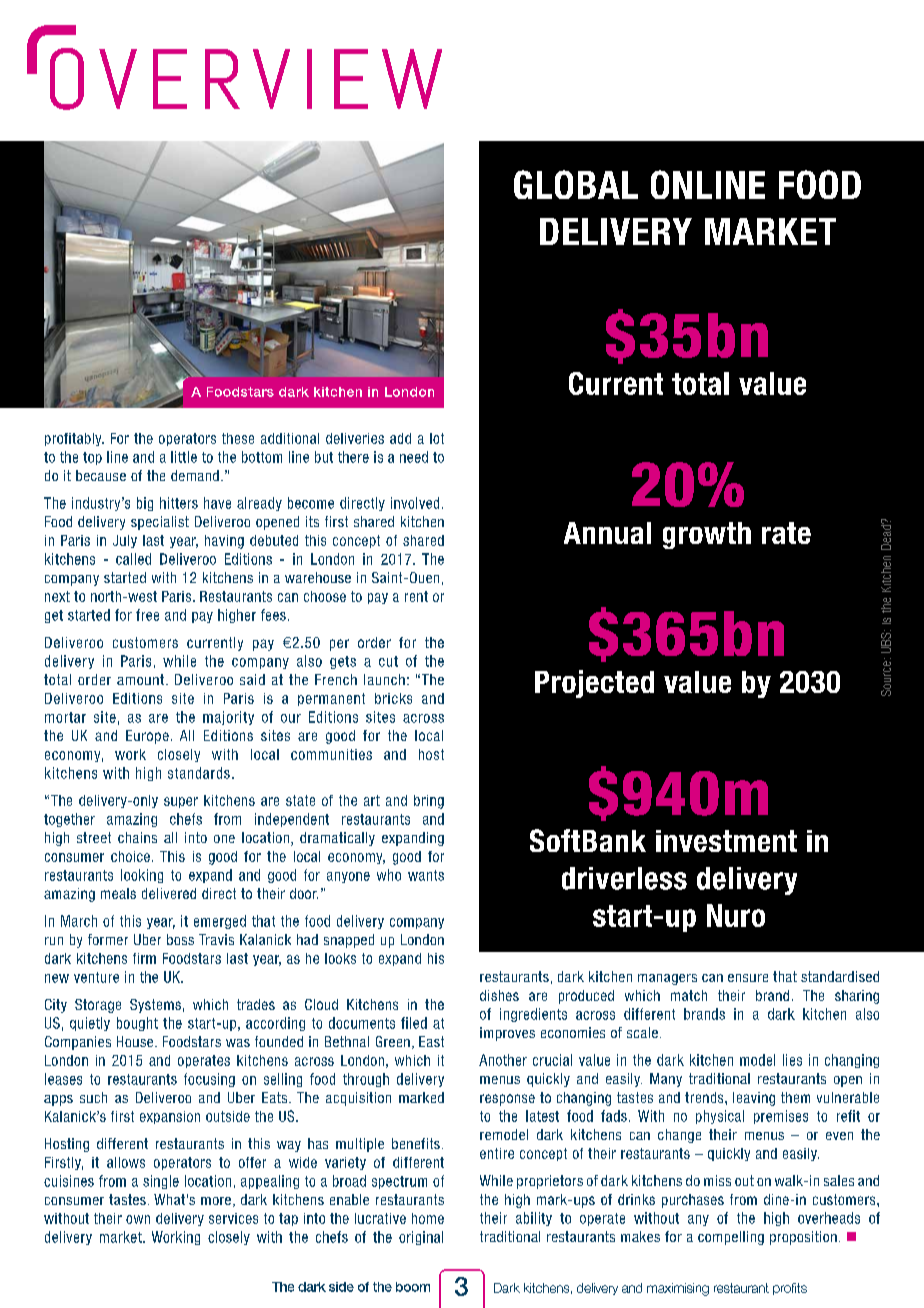 The image size is (924, 1308). Describe the element at coordinates (421, 1238) in the image. I see `original` at that location.
